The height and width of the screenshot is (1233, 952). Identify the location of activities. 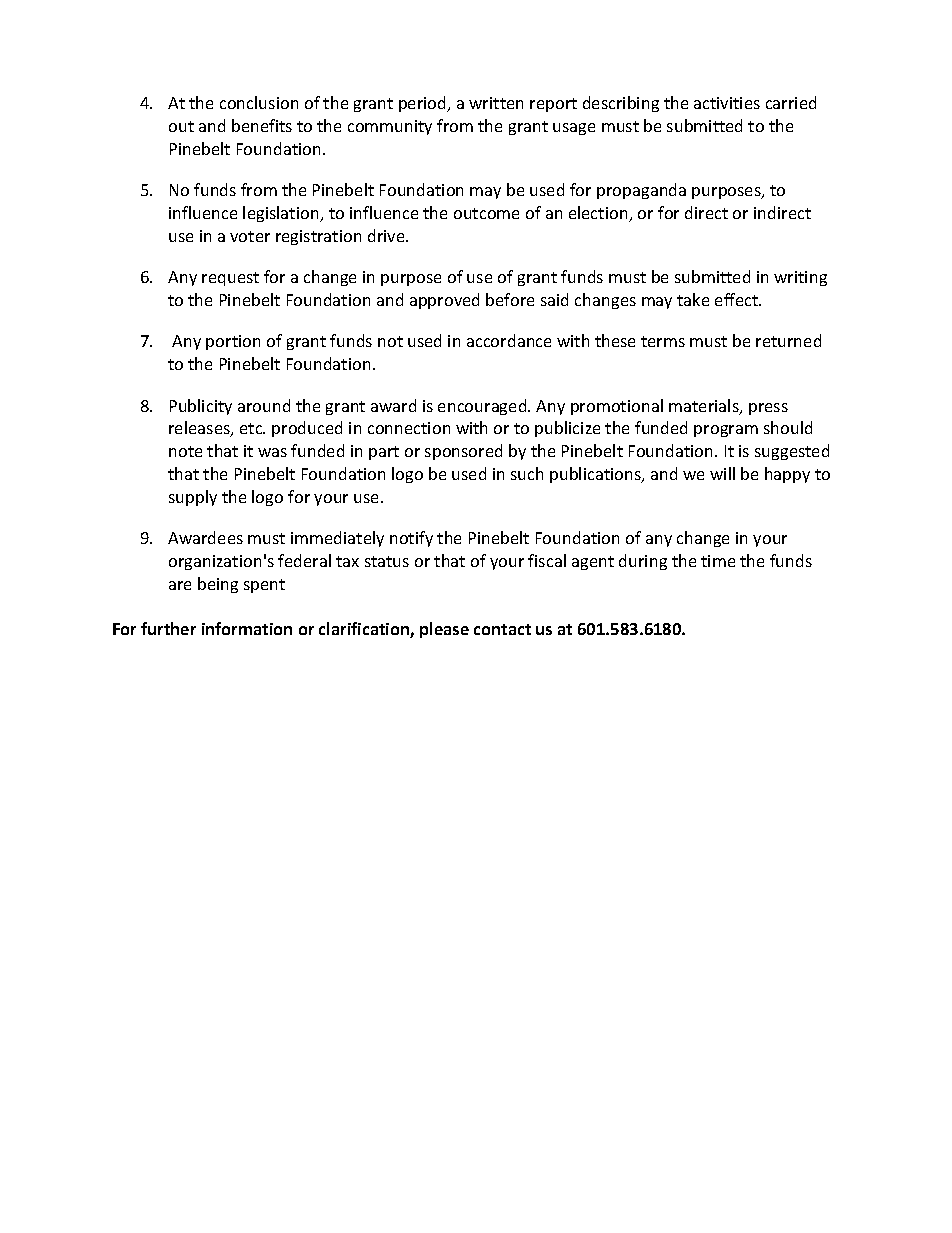
(727, 103).
